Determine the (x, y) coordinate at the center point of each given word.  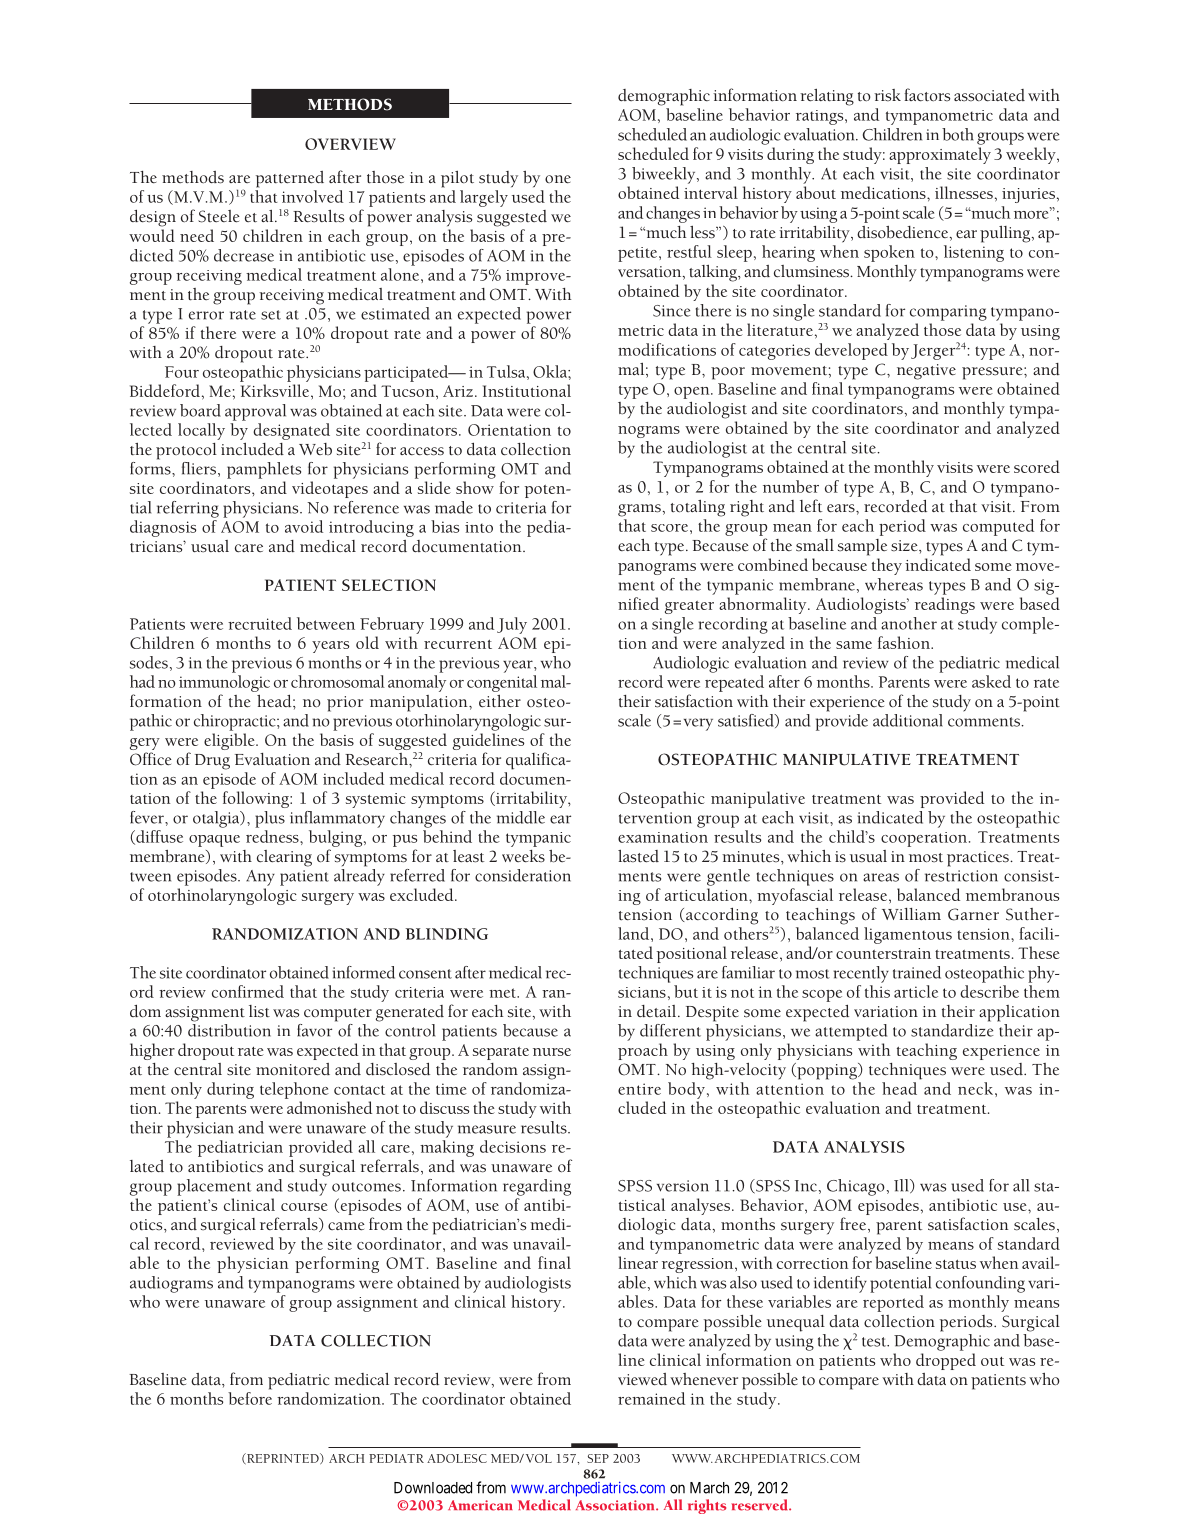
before (250, 1398)
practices (979, 859)
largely (484, 198)
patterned (290, 179)
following (257, 799)
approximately (940, 155)
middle (521, 817)
